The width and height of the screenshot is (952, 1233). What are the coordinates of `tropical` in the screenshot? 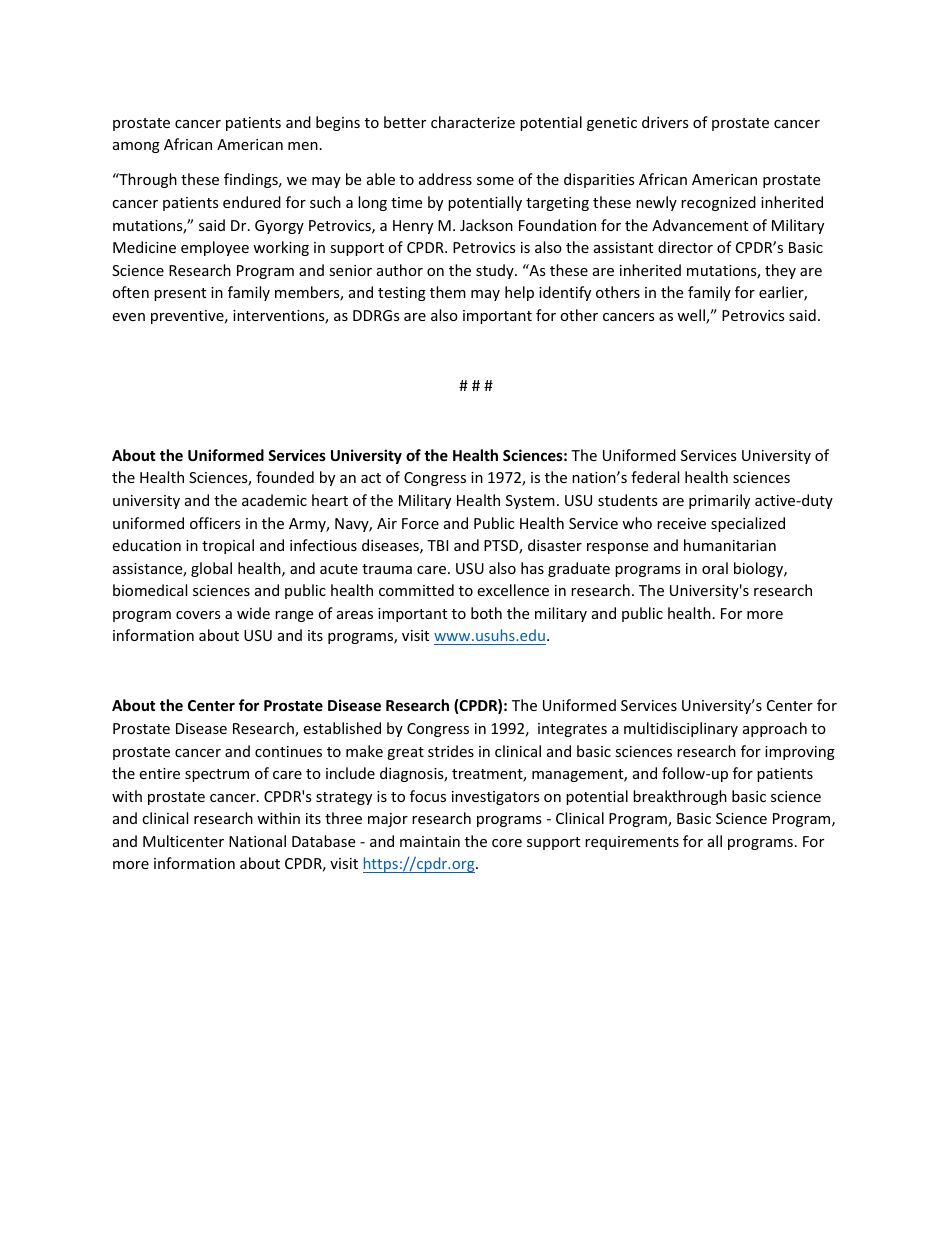 It's located at (228, 546).
